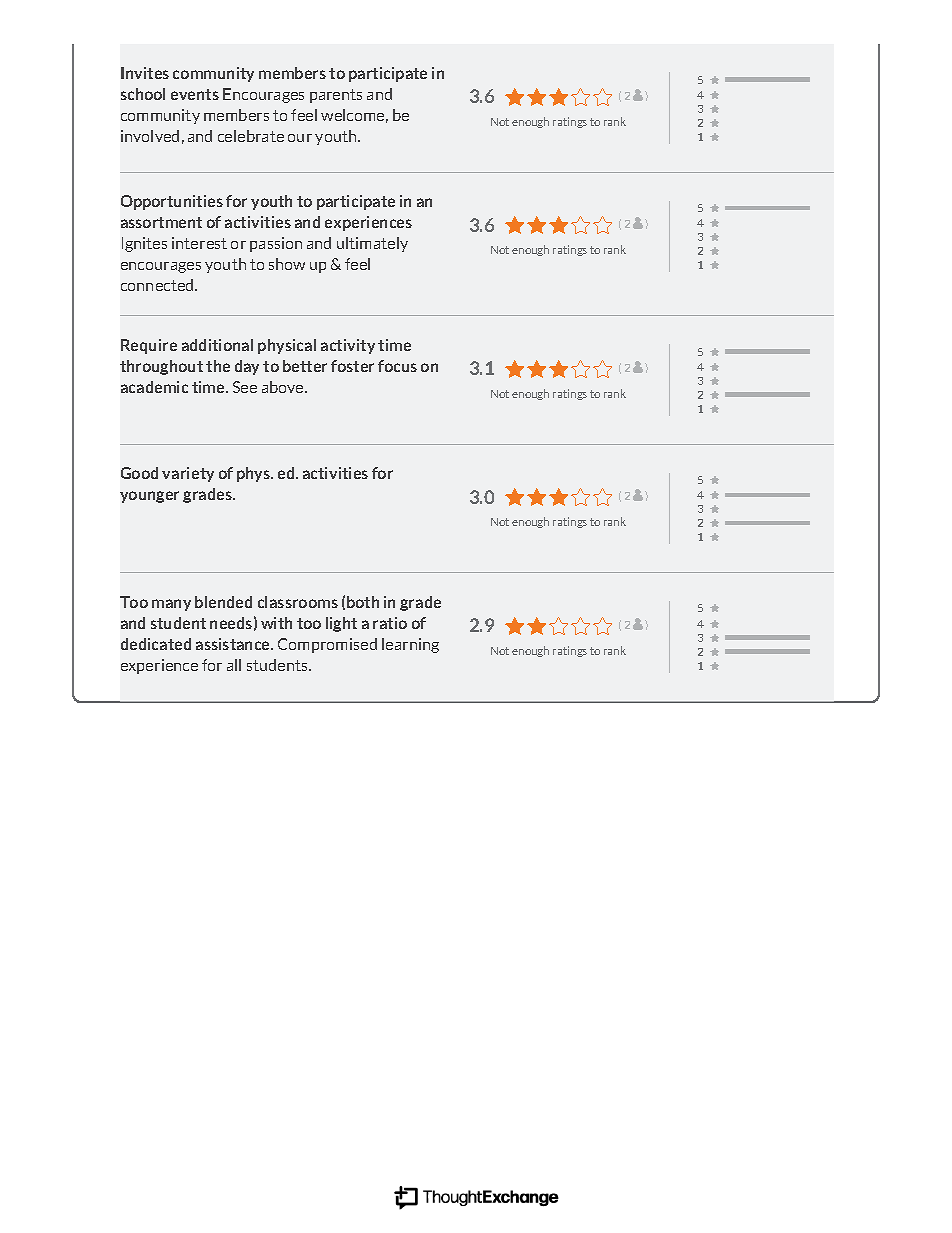  Describe the element at coordinates (251, 136) in the document. I see `celebrate` at that location.
